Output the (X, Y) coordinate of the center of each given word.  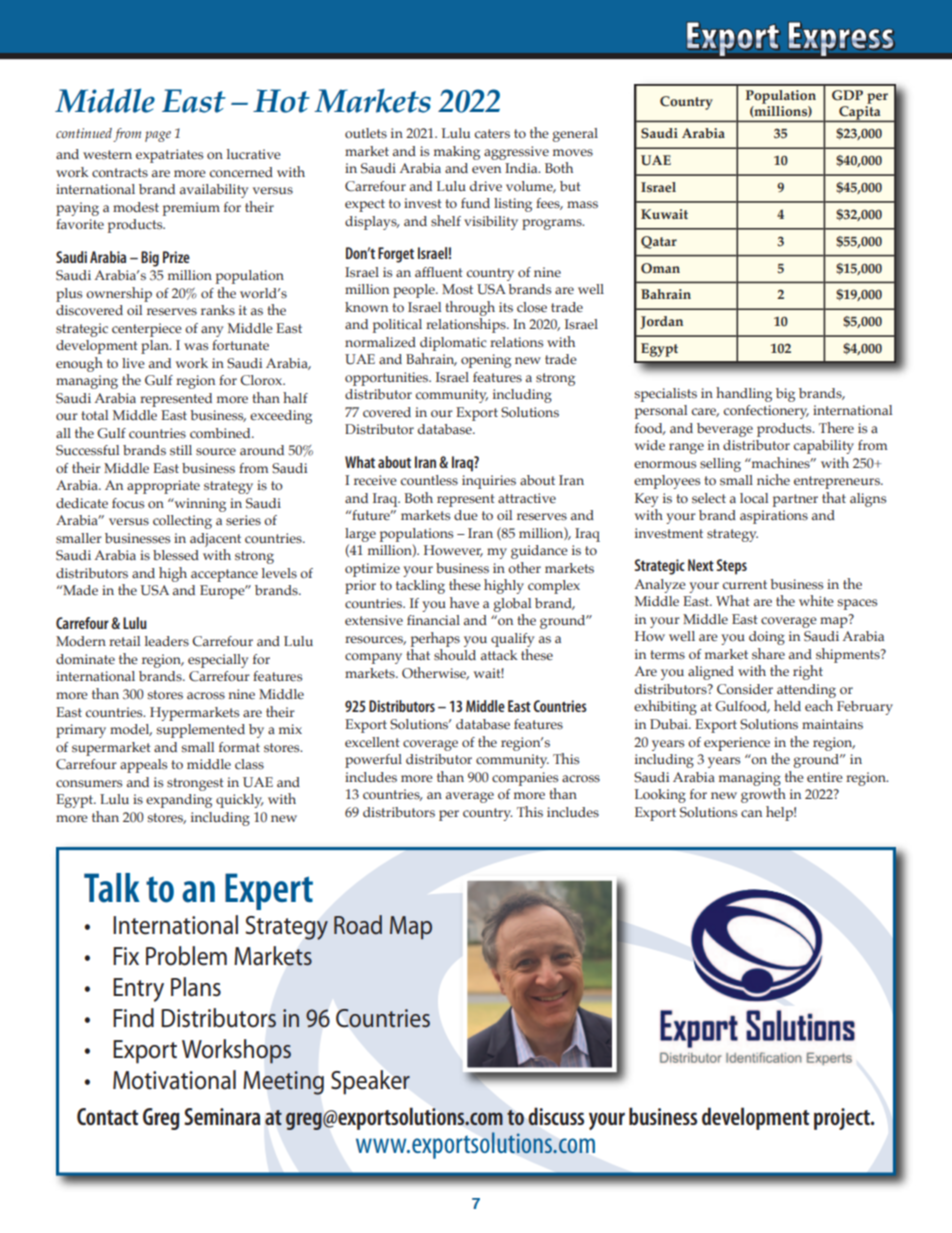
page (158, 136)
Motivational (174, 1080)
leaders (167, 641)
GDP (847, 95)
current (745, 585)
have (464, 602)
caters (492, 133)
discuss (556, 1116)
